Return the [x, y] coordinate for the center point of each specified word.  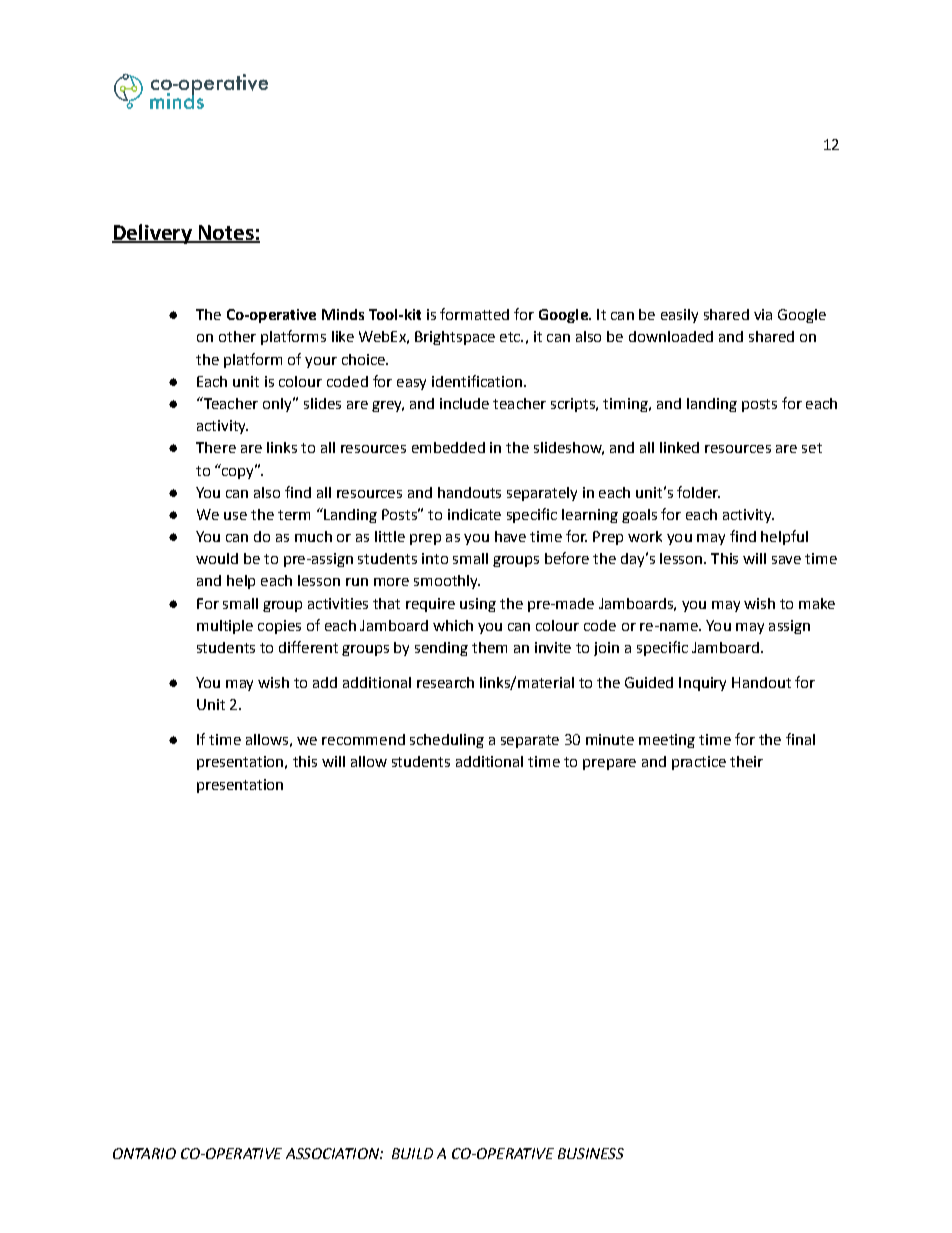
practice [699, 763]
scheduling [447, 741]
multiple [225, 627]
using [478, 605]
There [216, 447]
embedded [448, 447]
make [817, 603]
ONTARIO [144, 1153]
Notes [226, 234]
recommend [363, 739]
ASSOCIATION [333, 1153]
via [763, 314]
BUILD [412, 1153]
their [746, 761]
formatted [474, 314]
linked [679, 447]
